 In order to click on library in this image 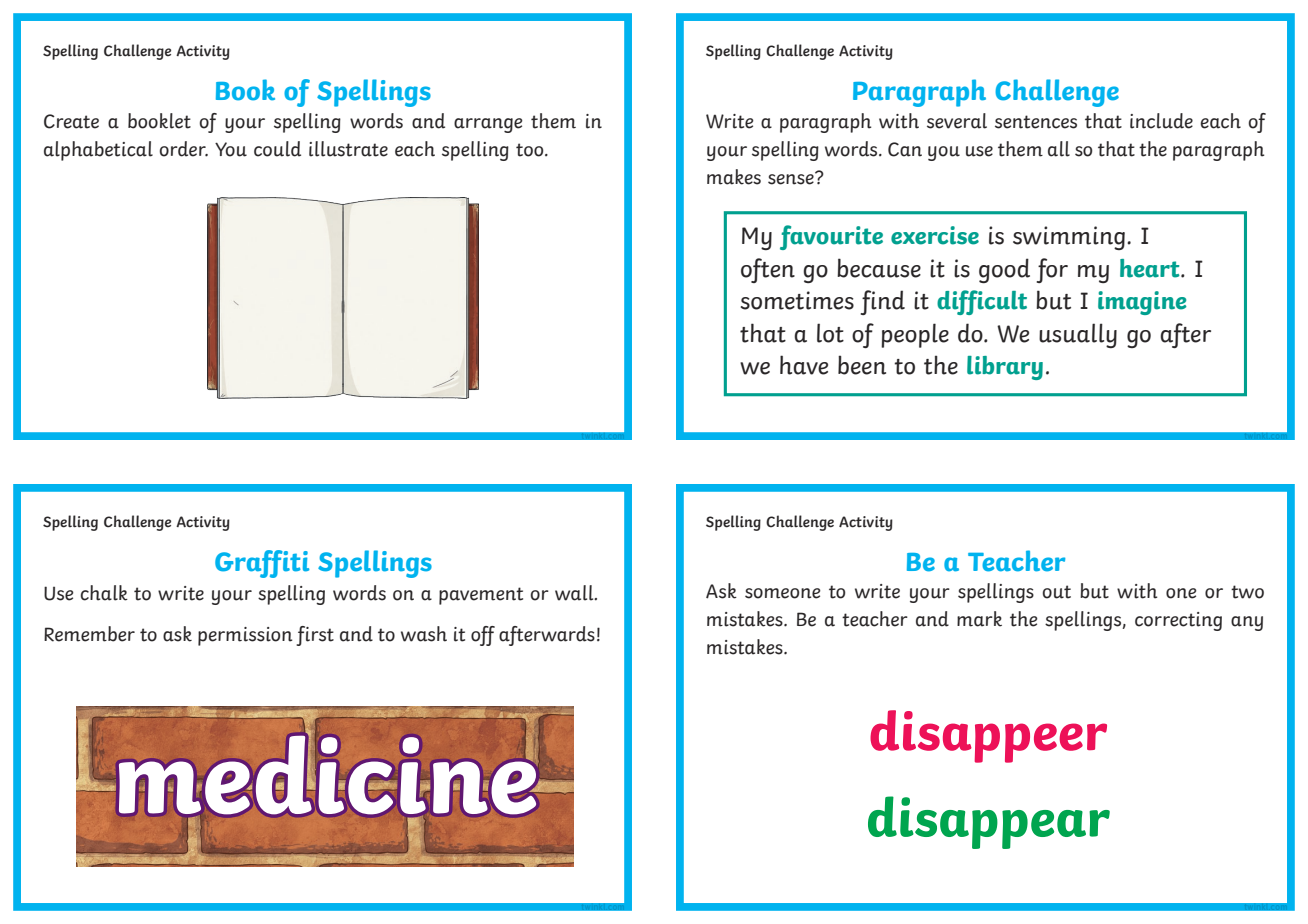, I will do `click(1005, 368)`.
